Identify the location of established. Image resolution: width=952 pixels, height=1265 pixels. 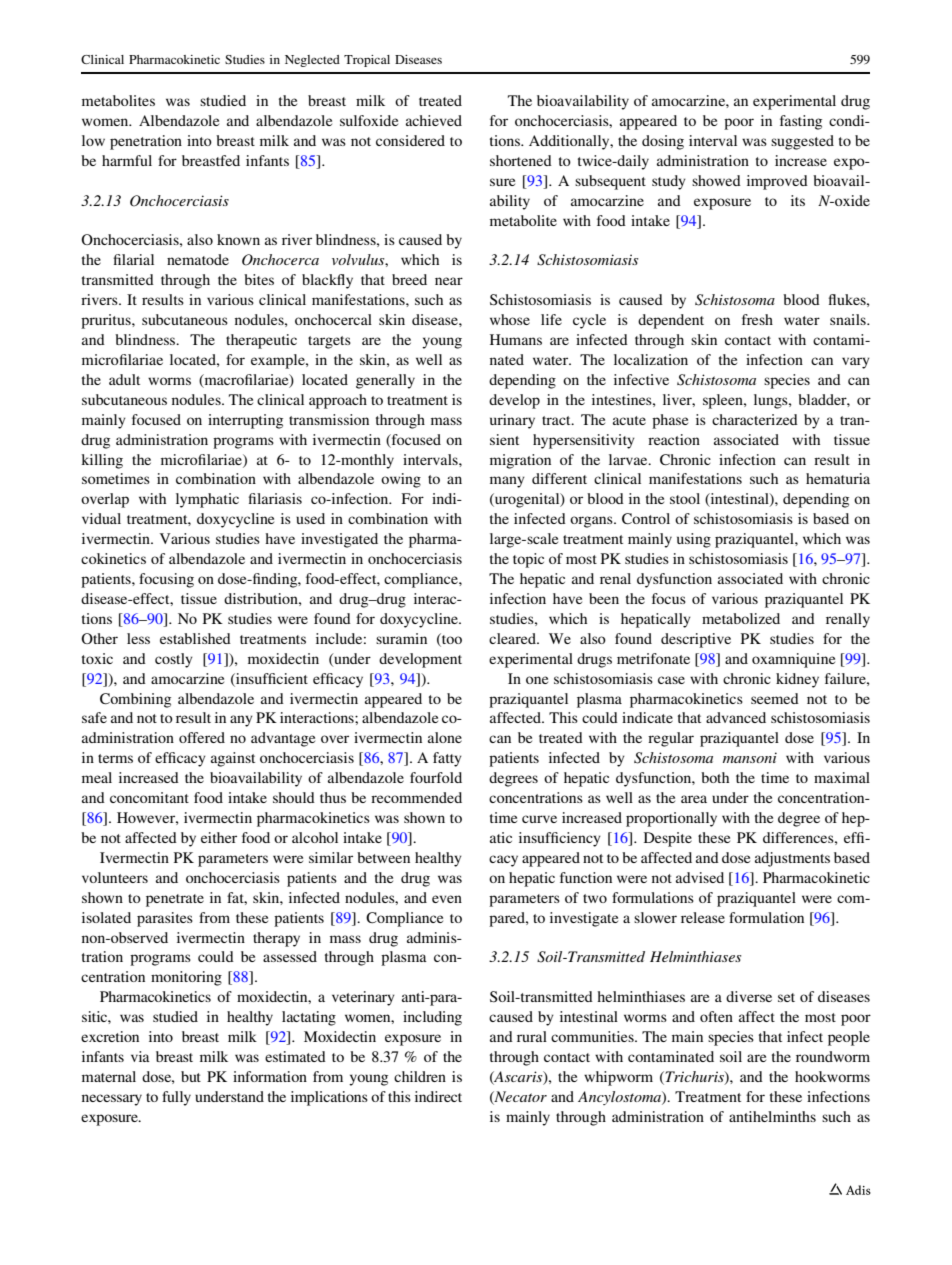
(195, 638).
